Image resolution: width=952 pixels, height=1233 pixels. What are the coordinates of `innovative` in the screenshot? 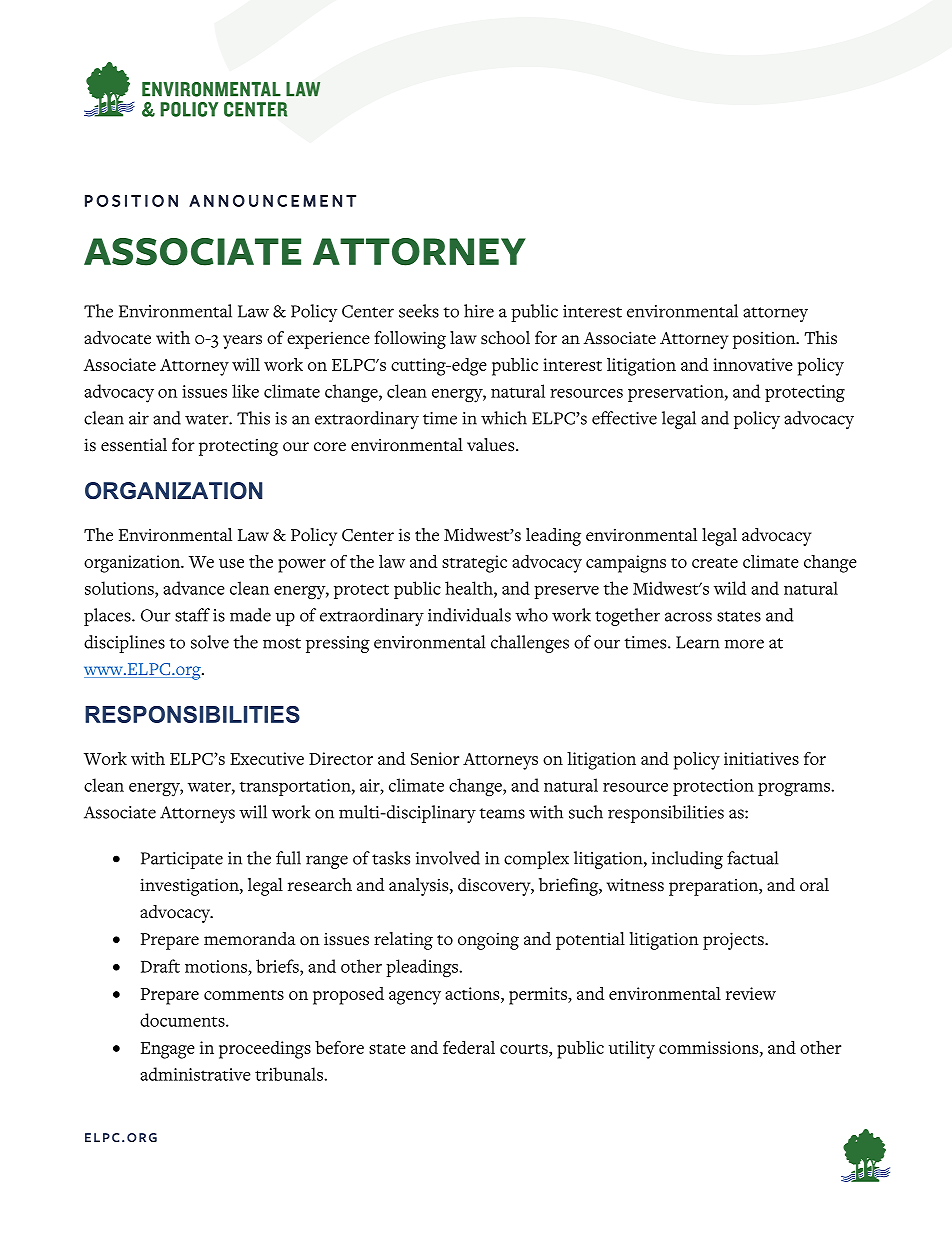 It's located at (753, 364).
